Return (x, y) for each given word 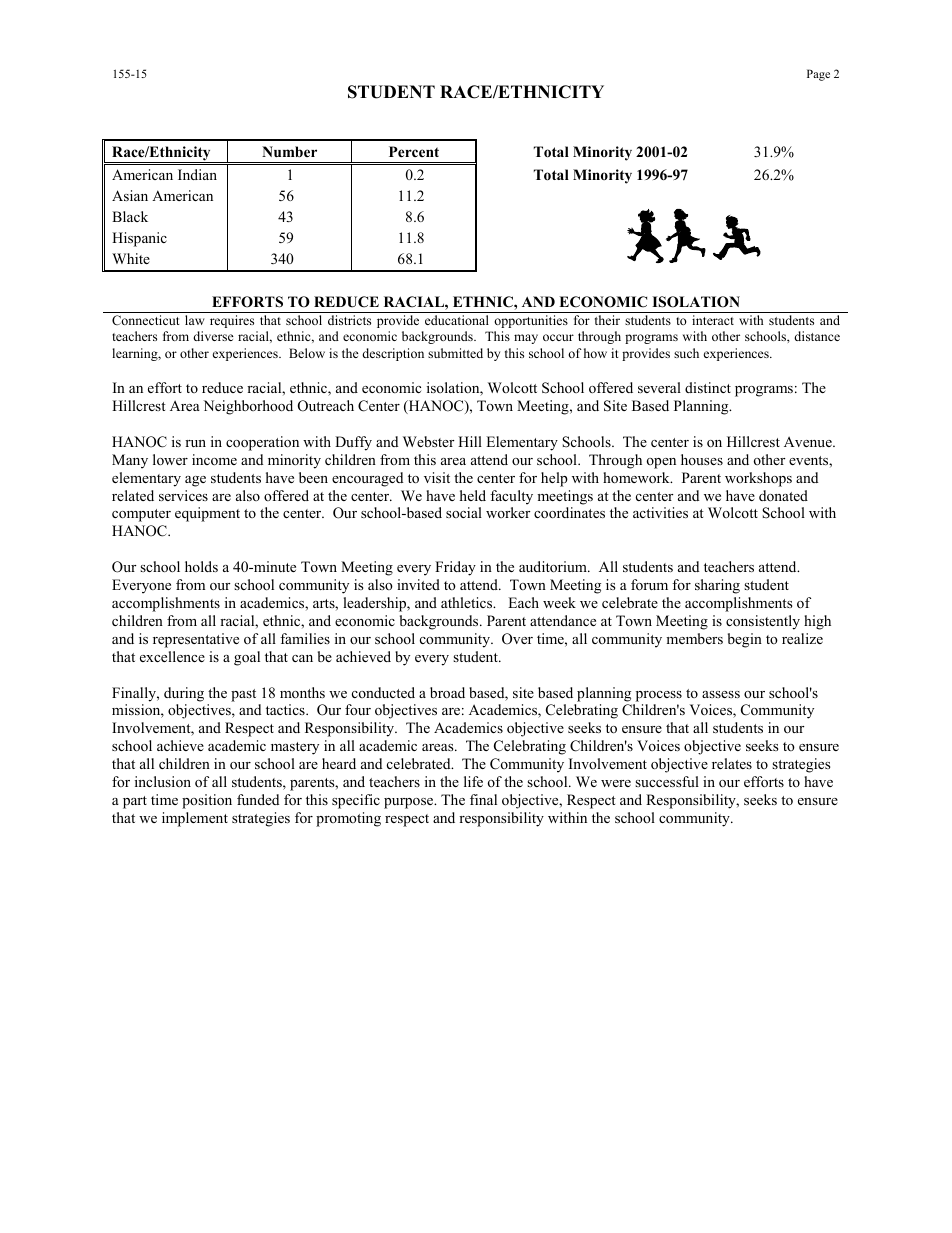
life (473, 781)
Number (289, 151)
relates (732, 763)
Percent (414, 151)
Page (818, 75)
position (207, 801)
